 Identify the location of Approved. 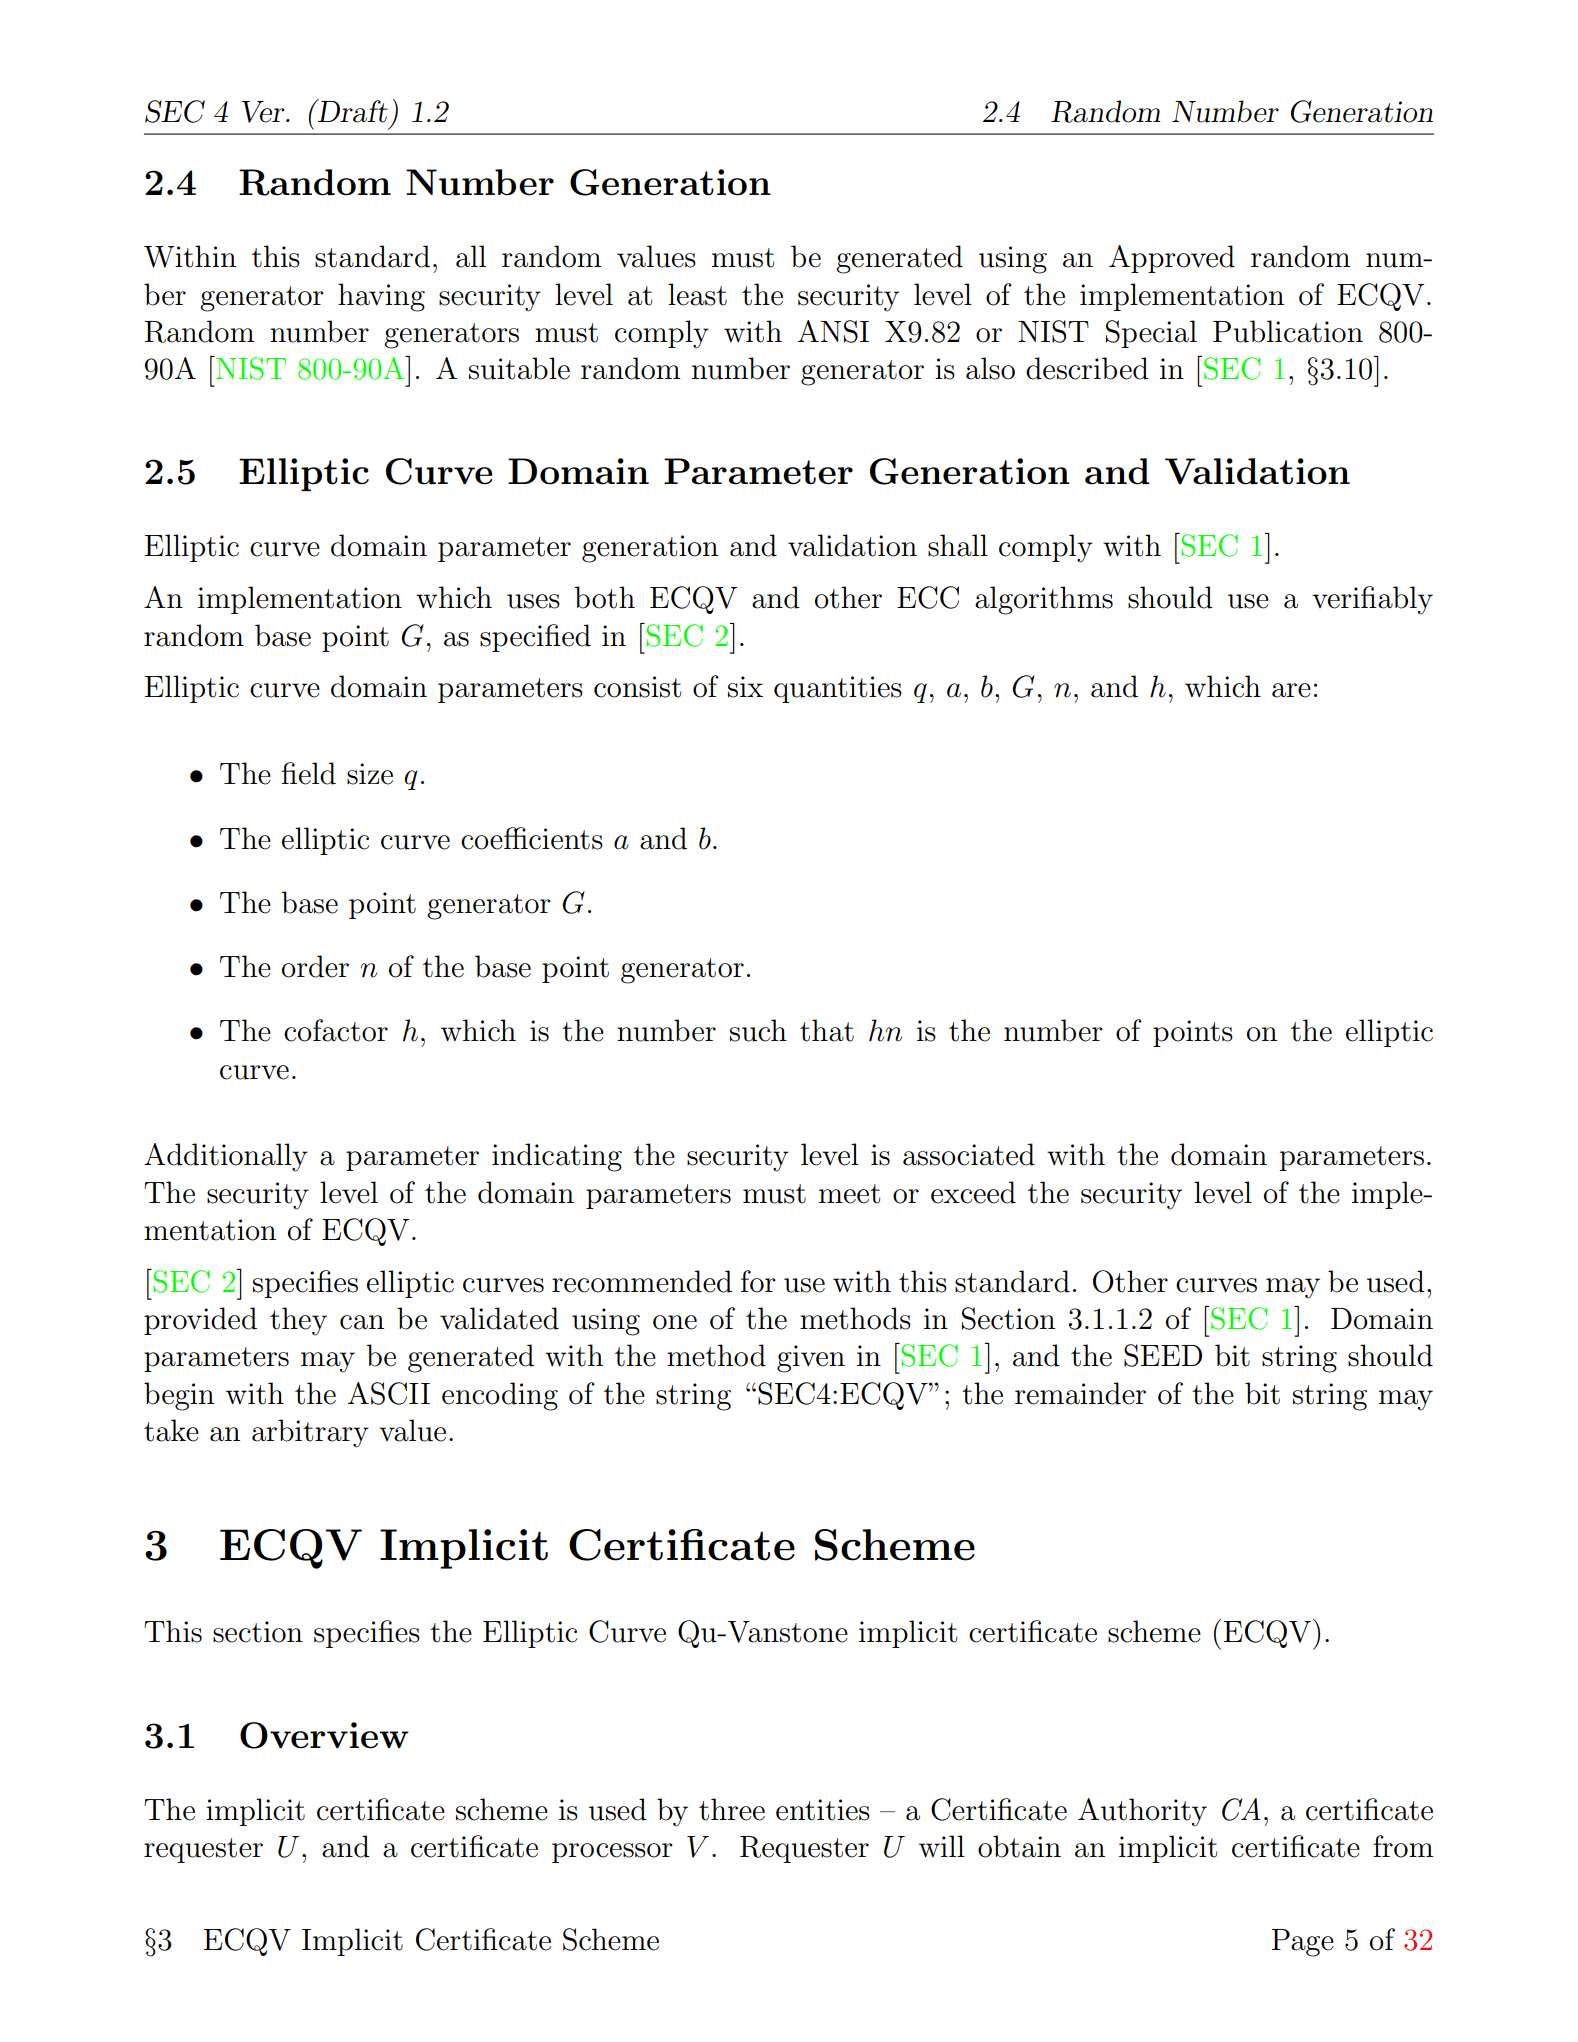
(1172, 259).
